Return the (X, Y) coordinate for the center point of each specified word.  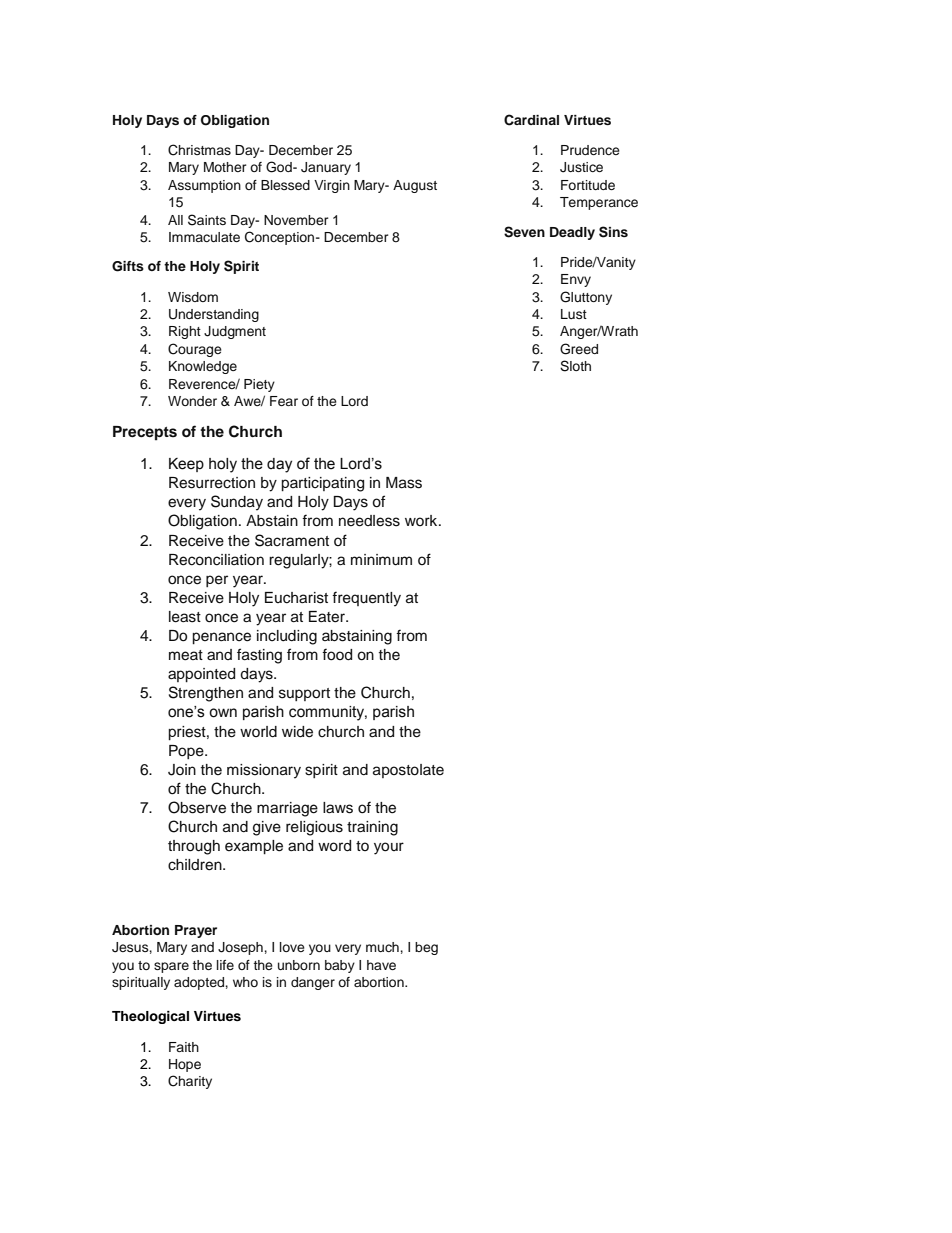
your (389, 848)
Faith (184, 1047)
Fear (284, 401)
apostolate (408, 771)
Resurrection (212, 483)
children (196, 865)
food (337, 654)
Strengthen (206, 694)
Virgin (332, 186)
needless (369, 521)
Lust (574, 314)
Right (185, 332)
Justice (581, 167)
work (422, 520)
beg (426, 948)
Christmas (199, 150)
